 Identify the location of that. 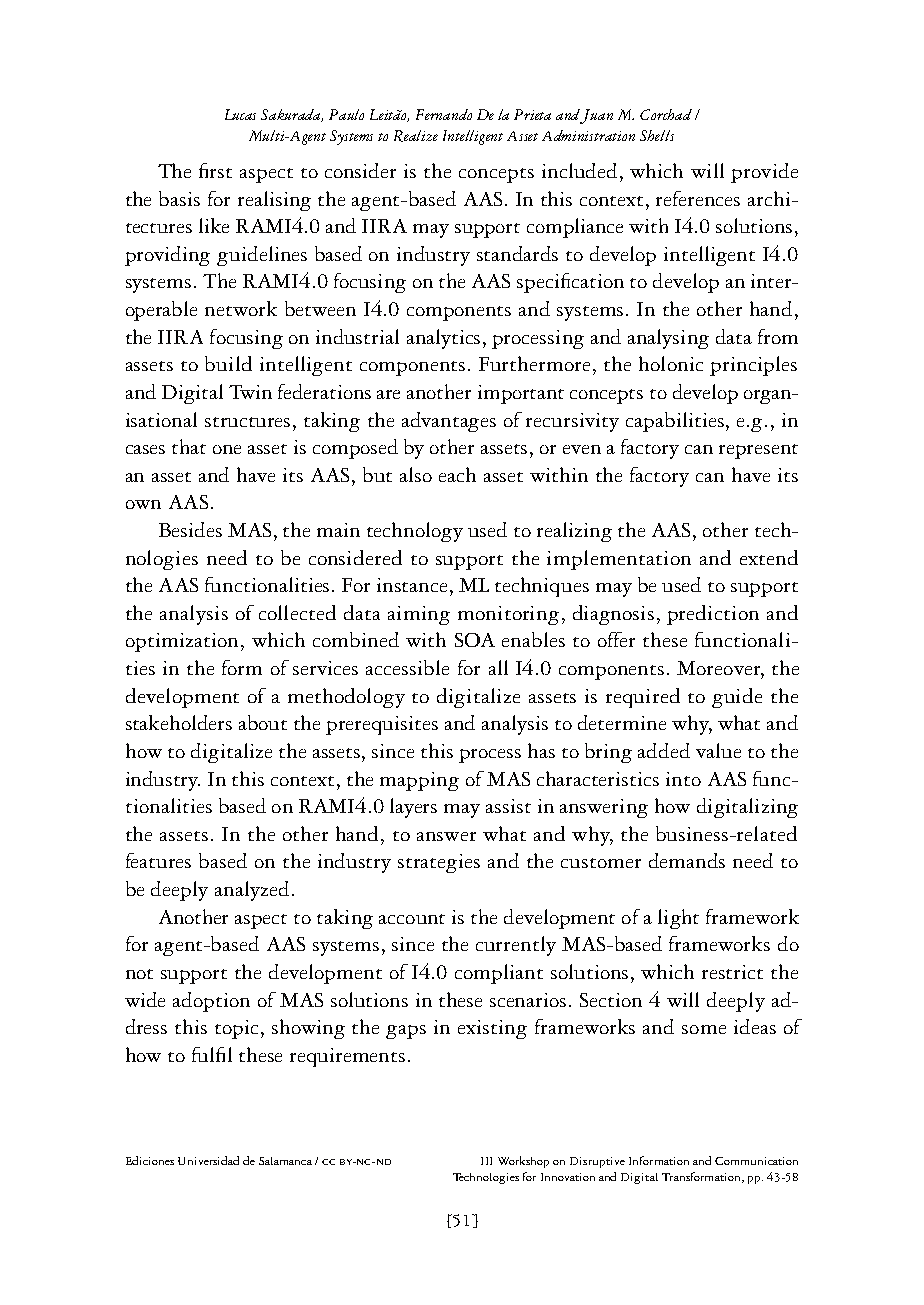
(189, 446).
